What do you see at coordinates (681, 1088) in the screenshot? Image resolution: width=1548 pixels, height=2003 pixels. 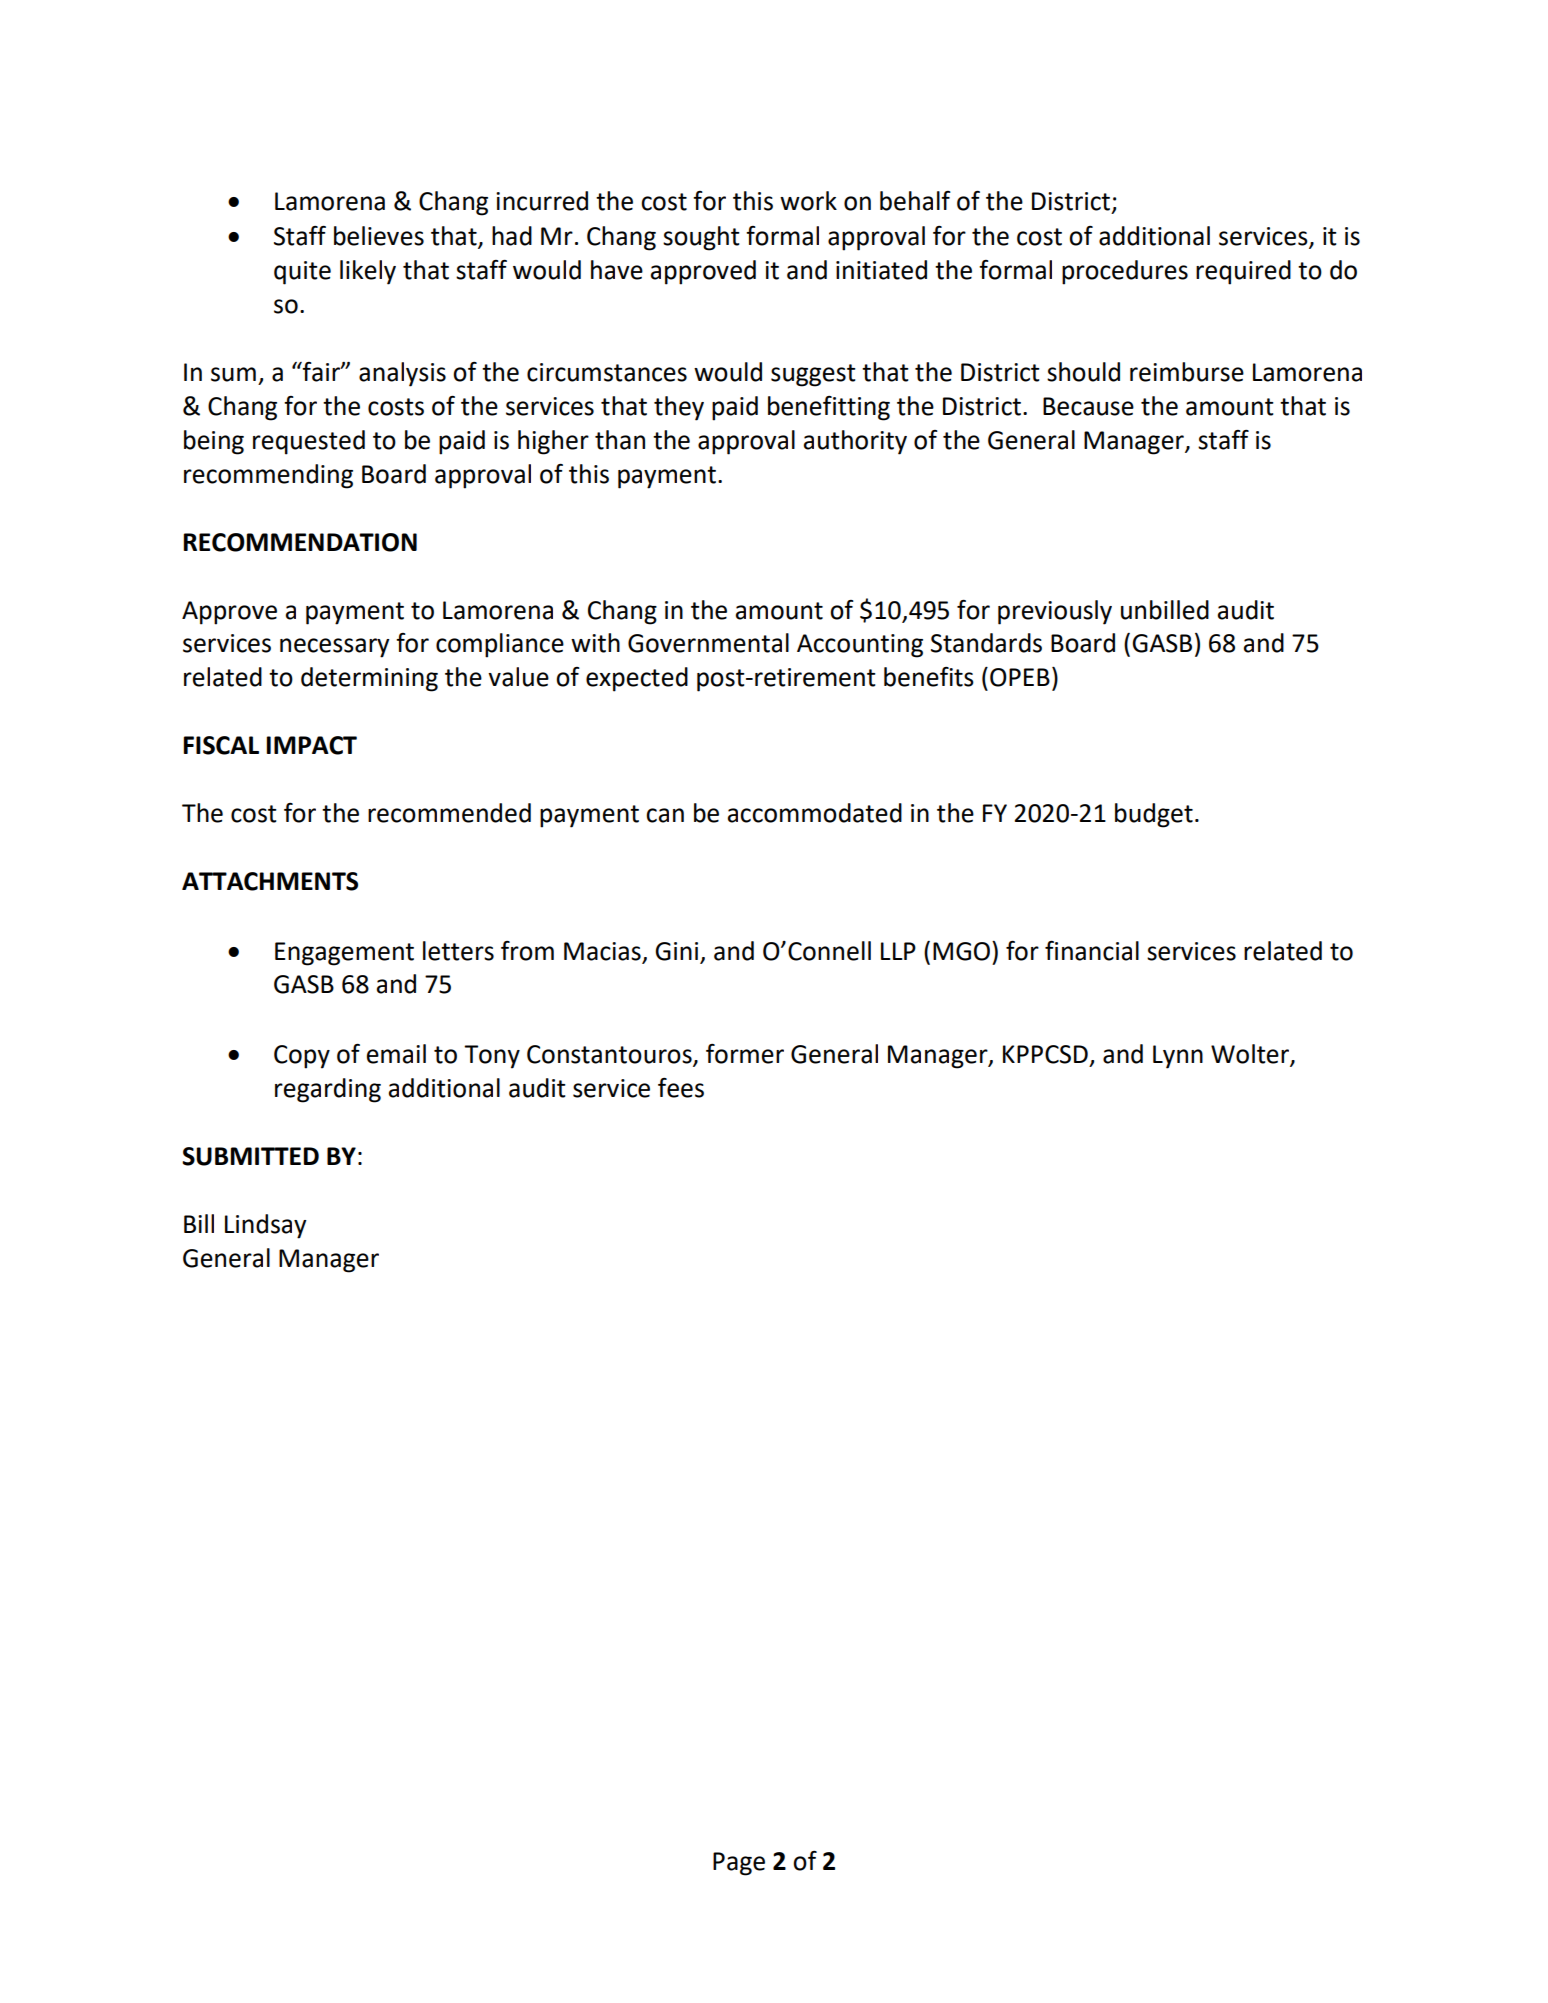 I see `fees` at bounding box center [681, 1088].
